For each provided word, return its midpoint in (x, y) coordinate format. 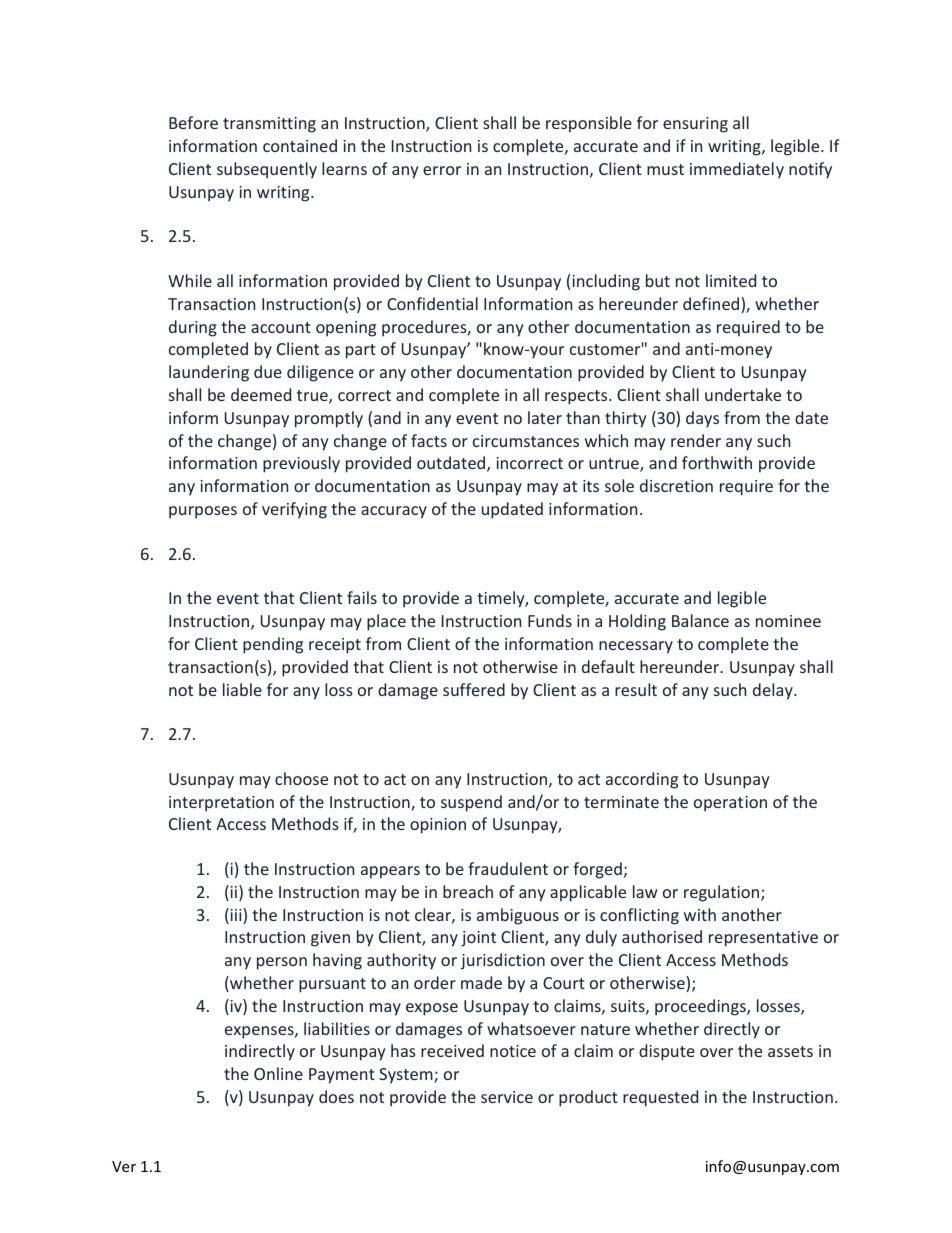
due (268, 371)
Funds (550, 620)
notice (513, 1051)
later (545, 417)
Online (278, 1073)
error (442, 170)
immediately (737, 170)
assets (790, 1051)
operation (730, 804)
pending (273, 645)
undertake (743, 394)
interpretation (221, 804)
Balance (700, 620)
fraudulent (508, 868)
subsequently (267, 170)
